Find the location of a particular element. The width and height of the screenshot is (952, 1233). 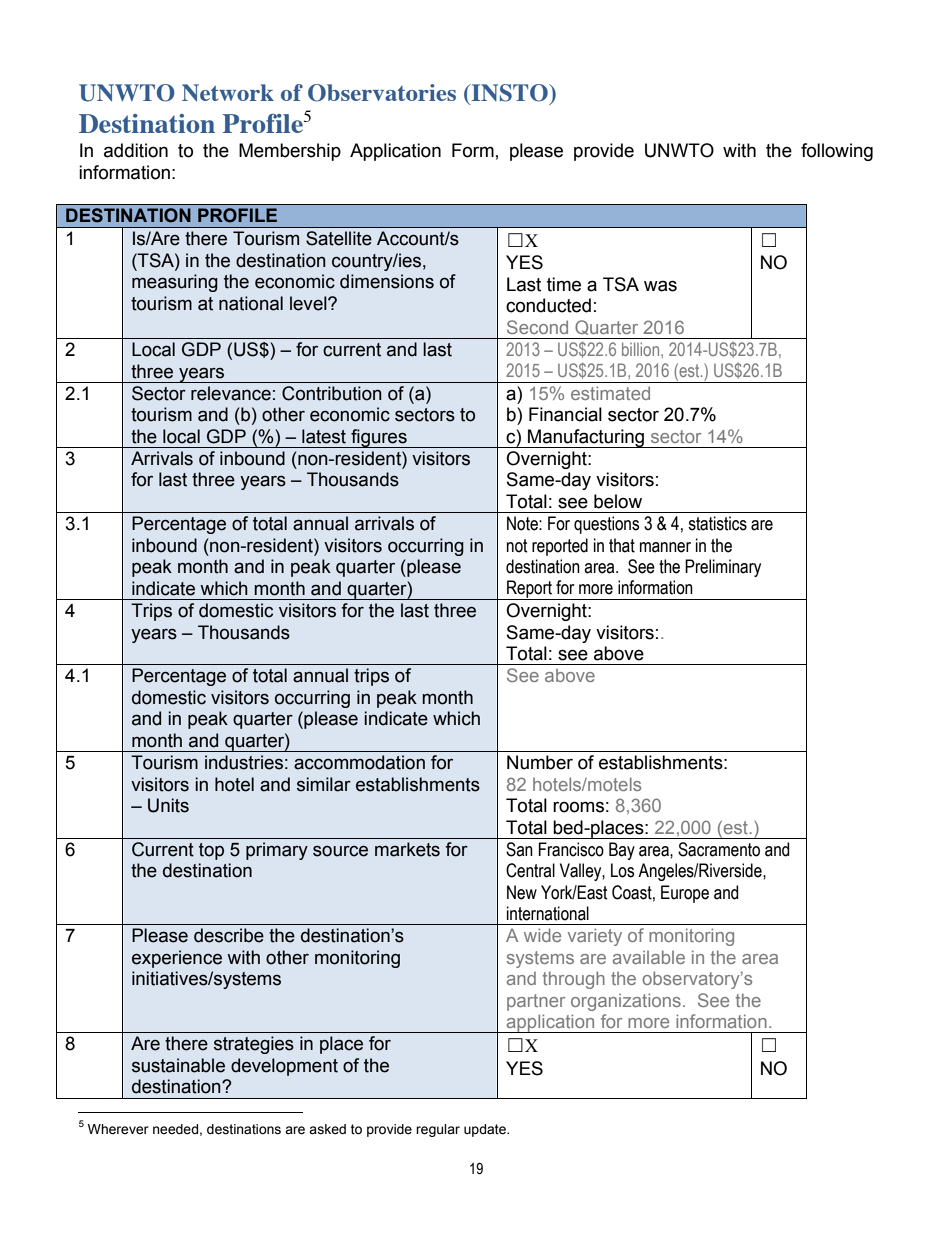

Number is located at coordinates (540, 762).
